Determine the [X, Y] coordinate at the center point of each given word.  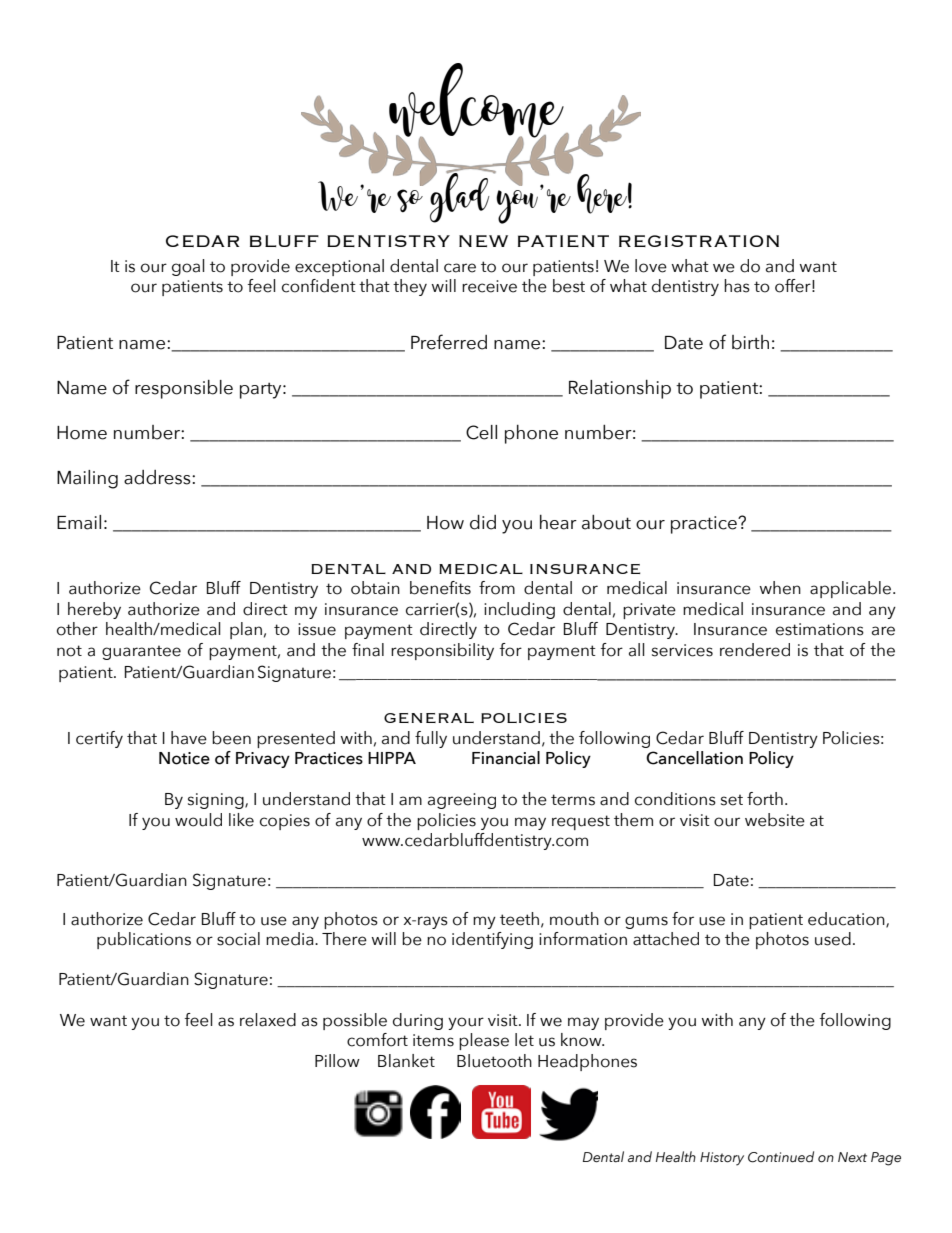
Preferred [449, 342]
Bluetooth [494, 1061]
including [519, 610]
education [847, 919]
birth [750, 342]
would [198, 820]
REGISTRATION [699, 241]
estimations [820, 629]
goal [188, 267]
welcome [477, 101]
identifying [492, 940]
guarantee [141, 652]
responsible [184, 389]
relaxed [268, 1020]
